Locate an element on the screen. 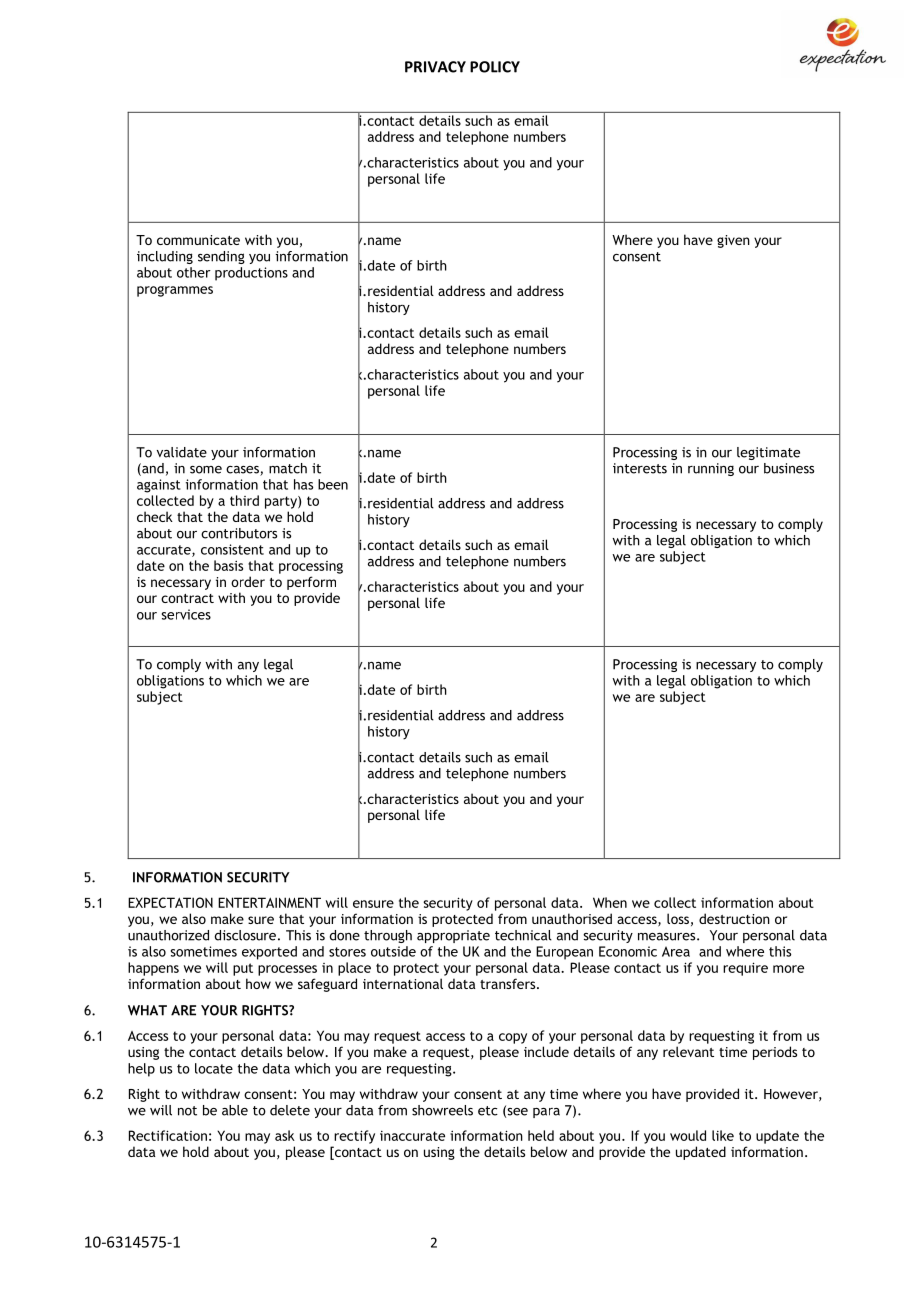  perform is located at coordinates (311, 583).
